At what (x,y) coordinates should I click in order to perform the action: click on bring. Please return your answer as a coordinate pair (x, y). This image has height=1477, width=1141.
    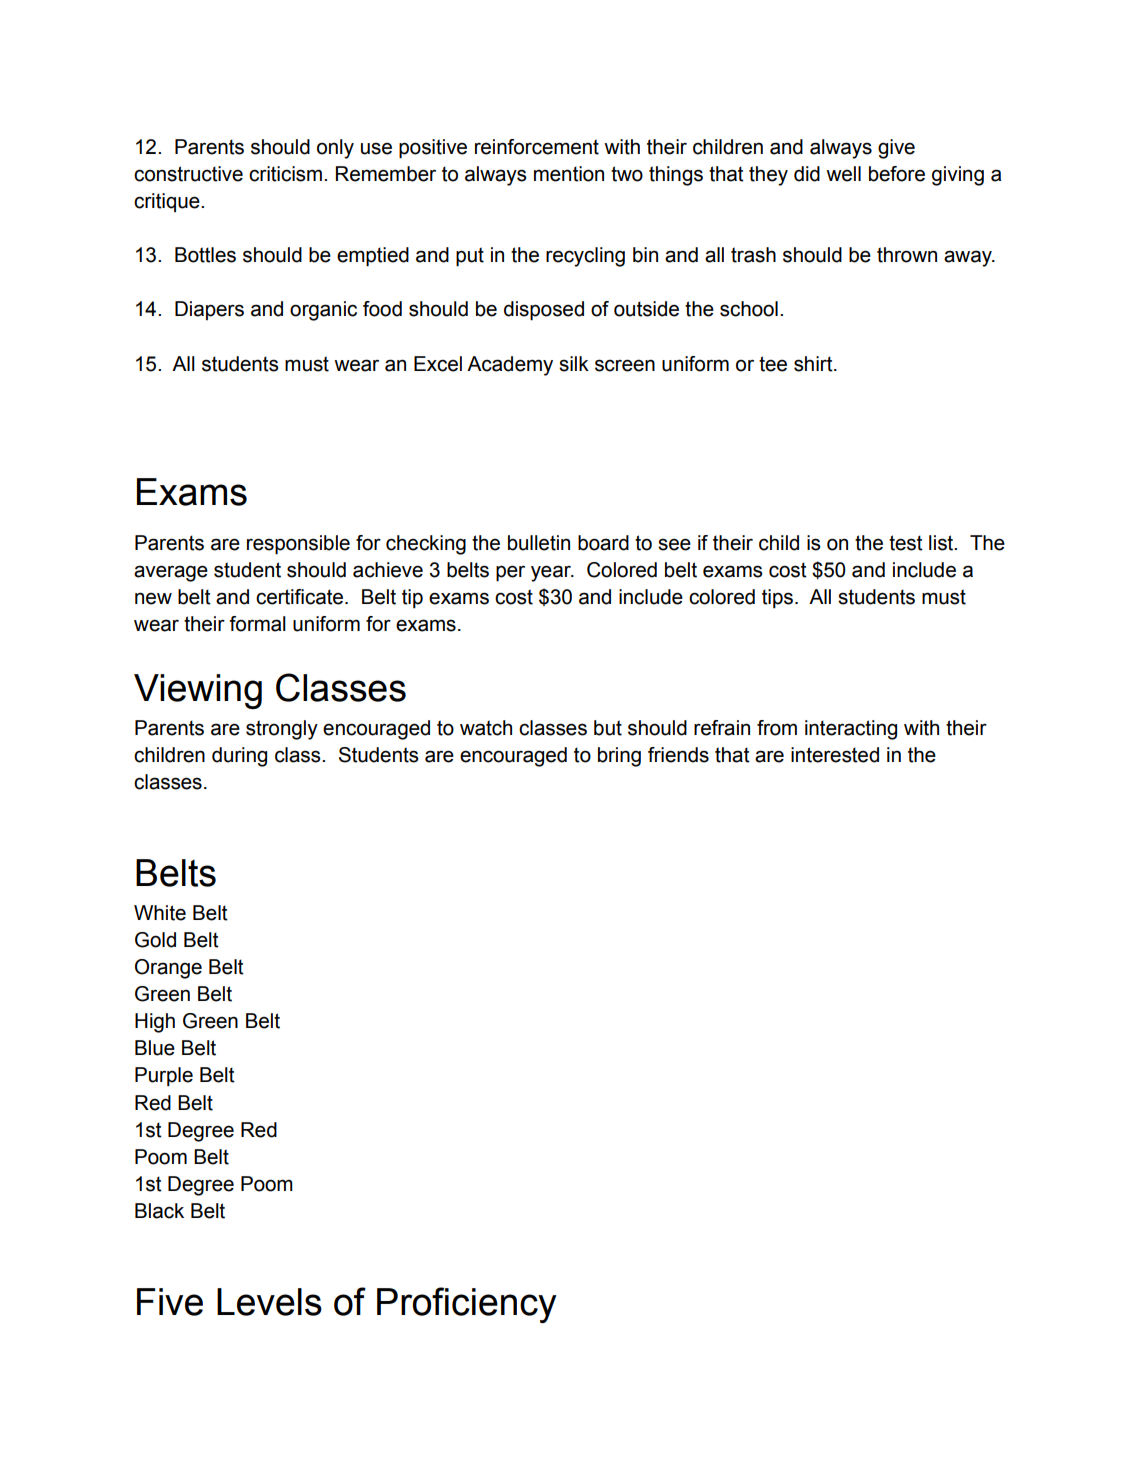
    Looking at the image, I should click on (619, 757).
